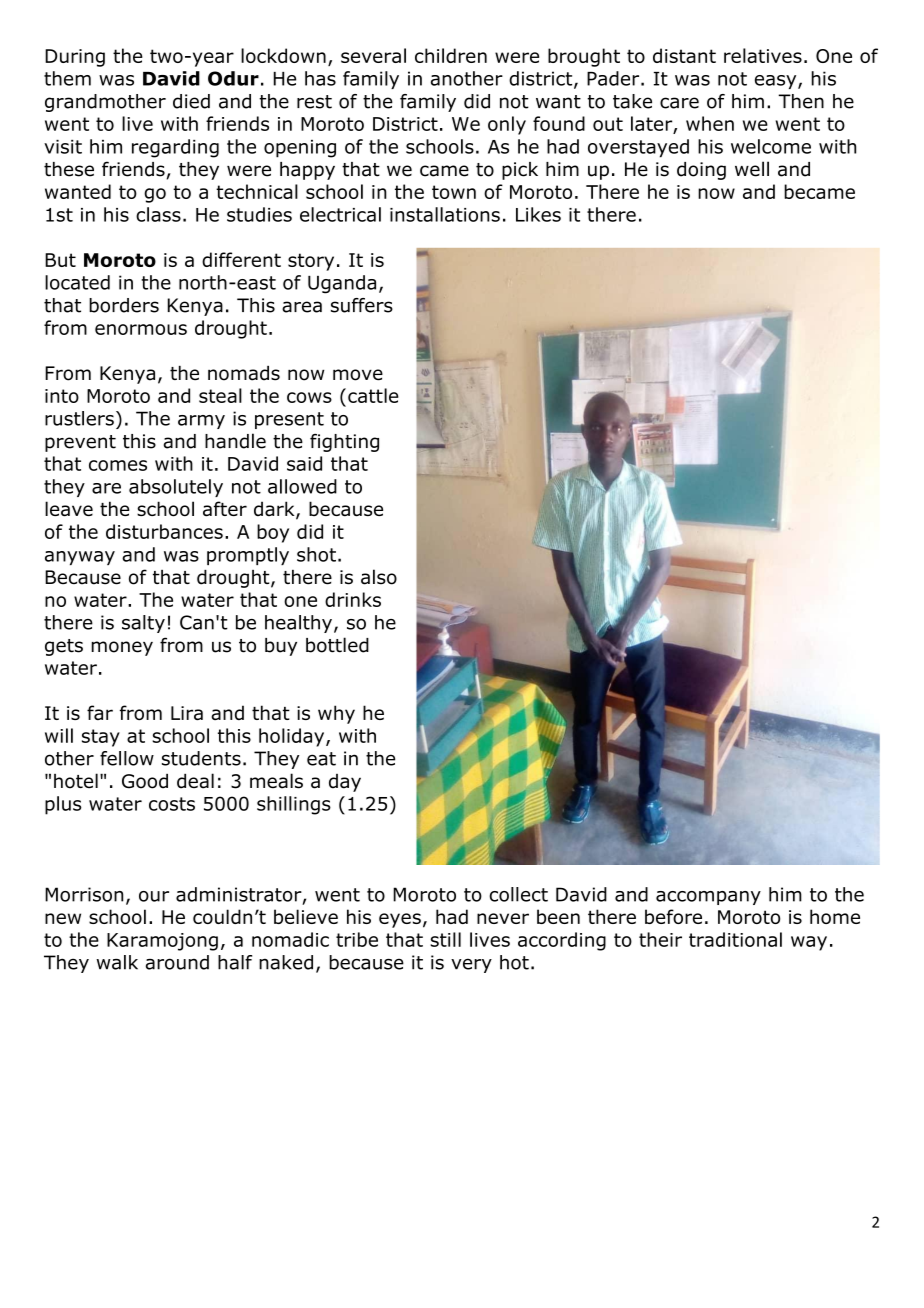  I want to click on traditional, so click(735, 939).
